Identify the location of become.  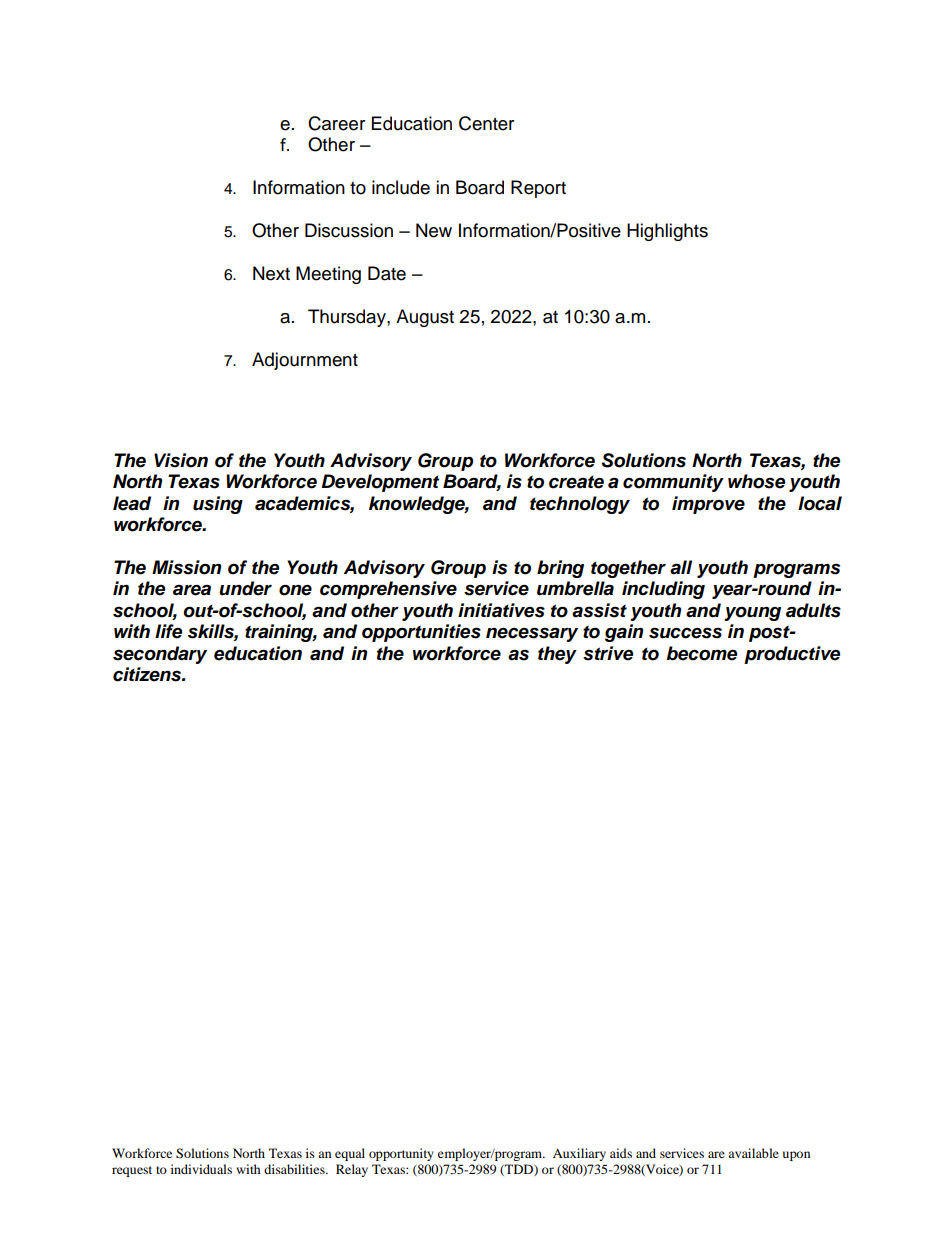
(701, 653).
